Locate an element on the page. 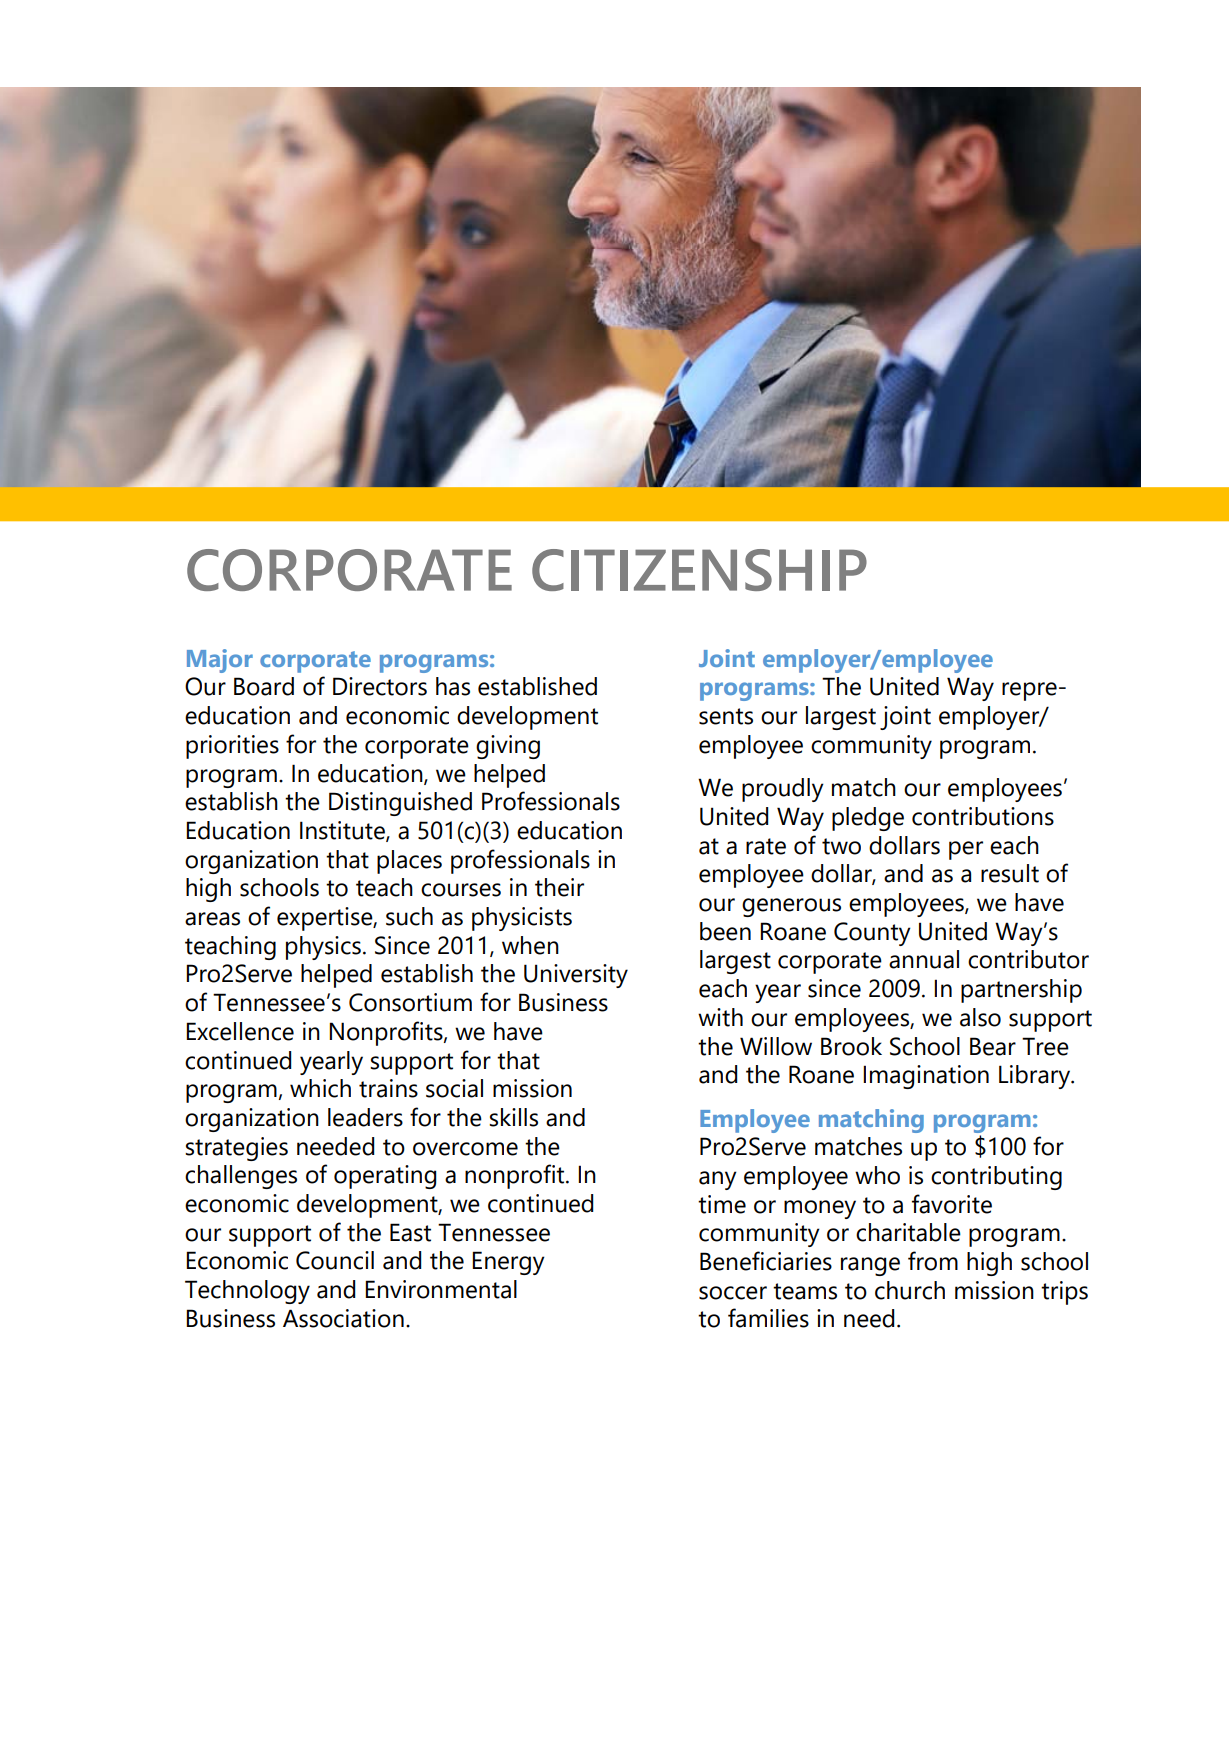  CITIZENSHIP is located at coordinates (699, 570).
